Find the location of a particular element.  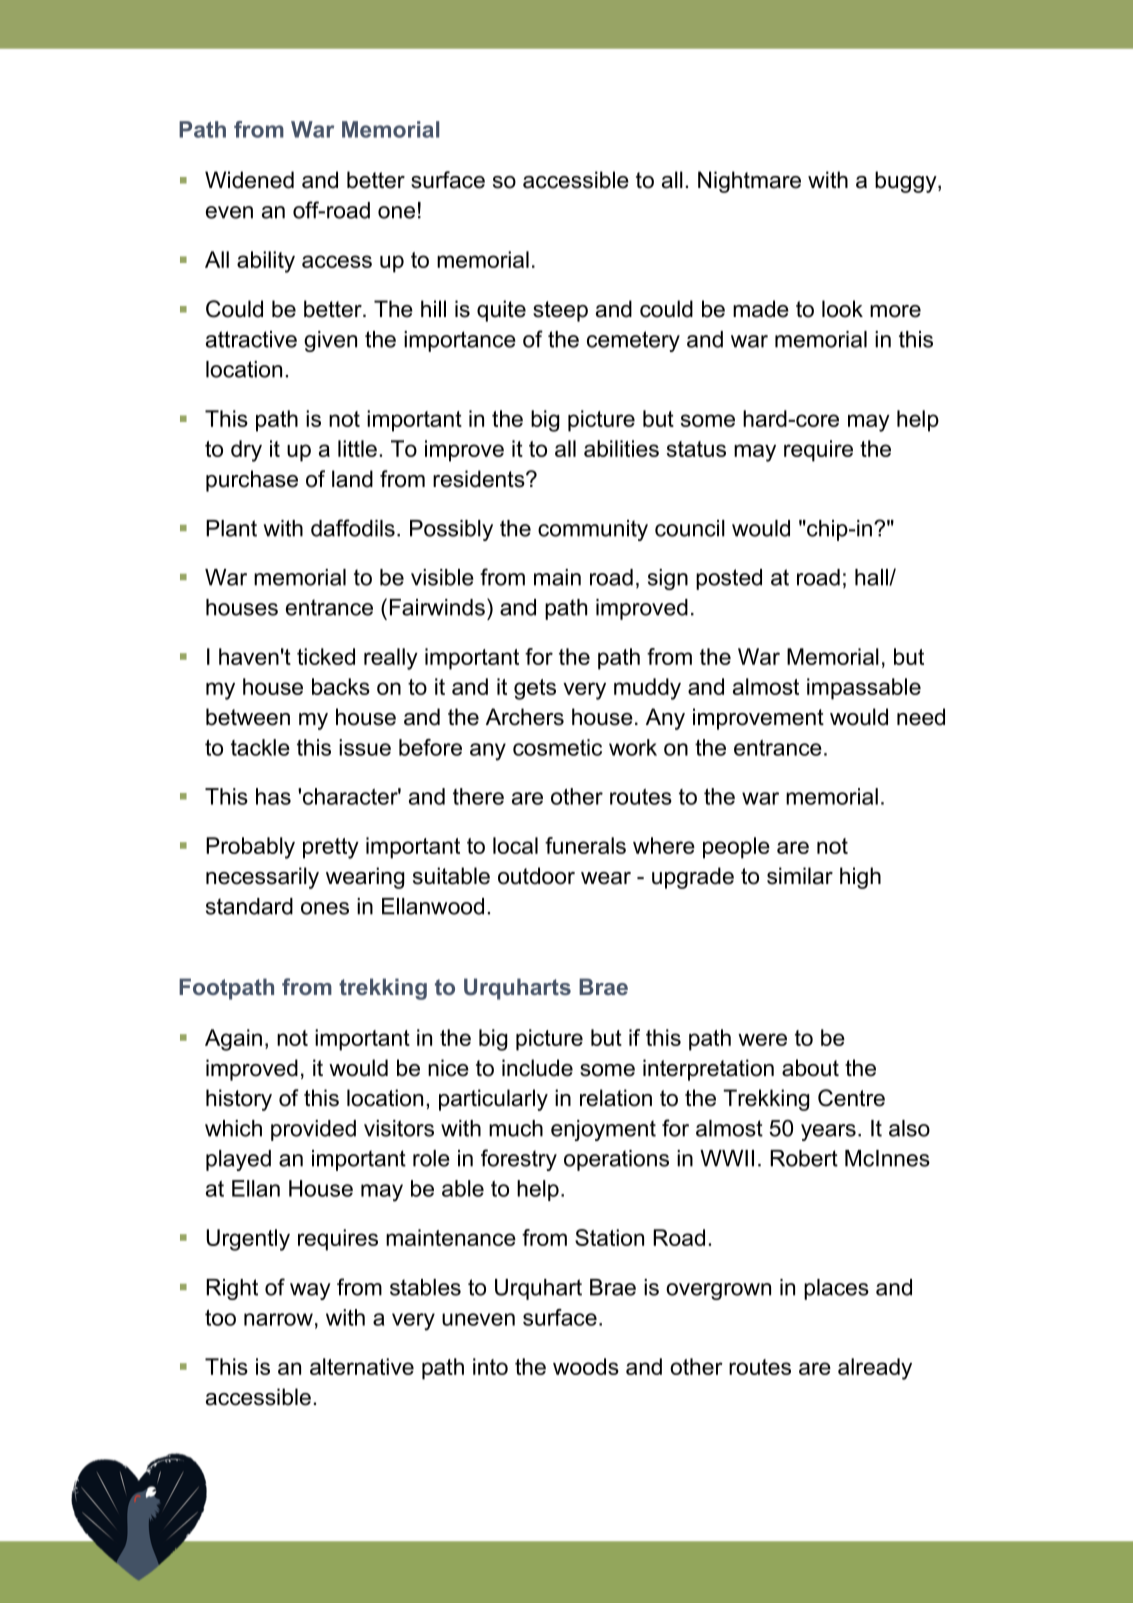

cosmetic is located at coordinates (557, 747).
